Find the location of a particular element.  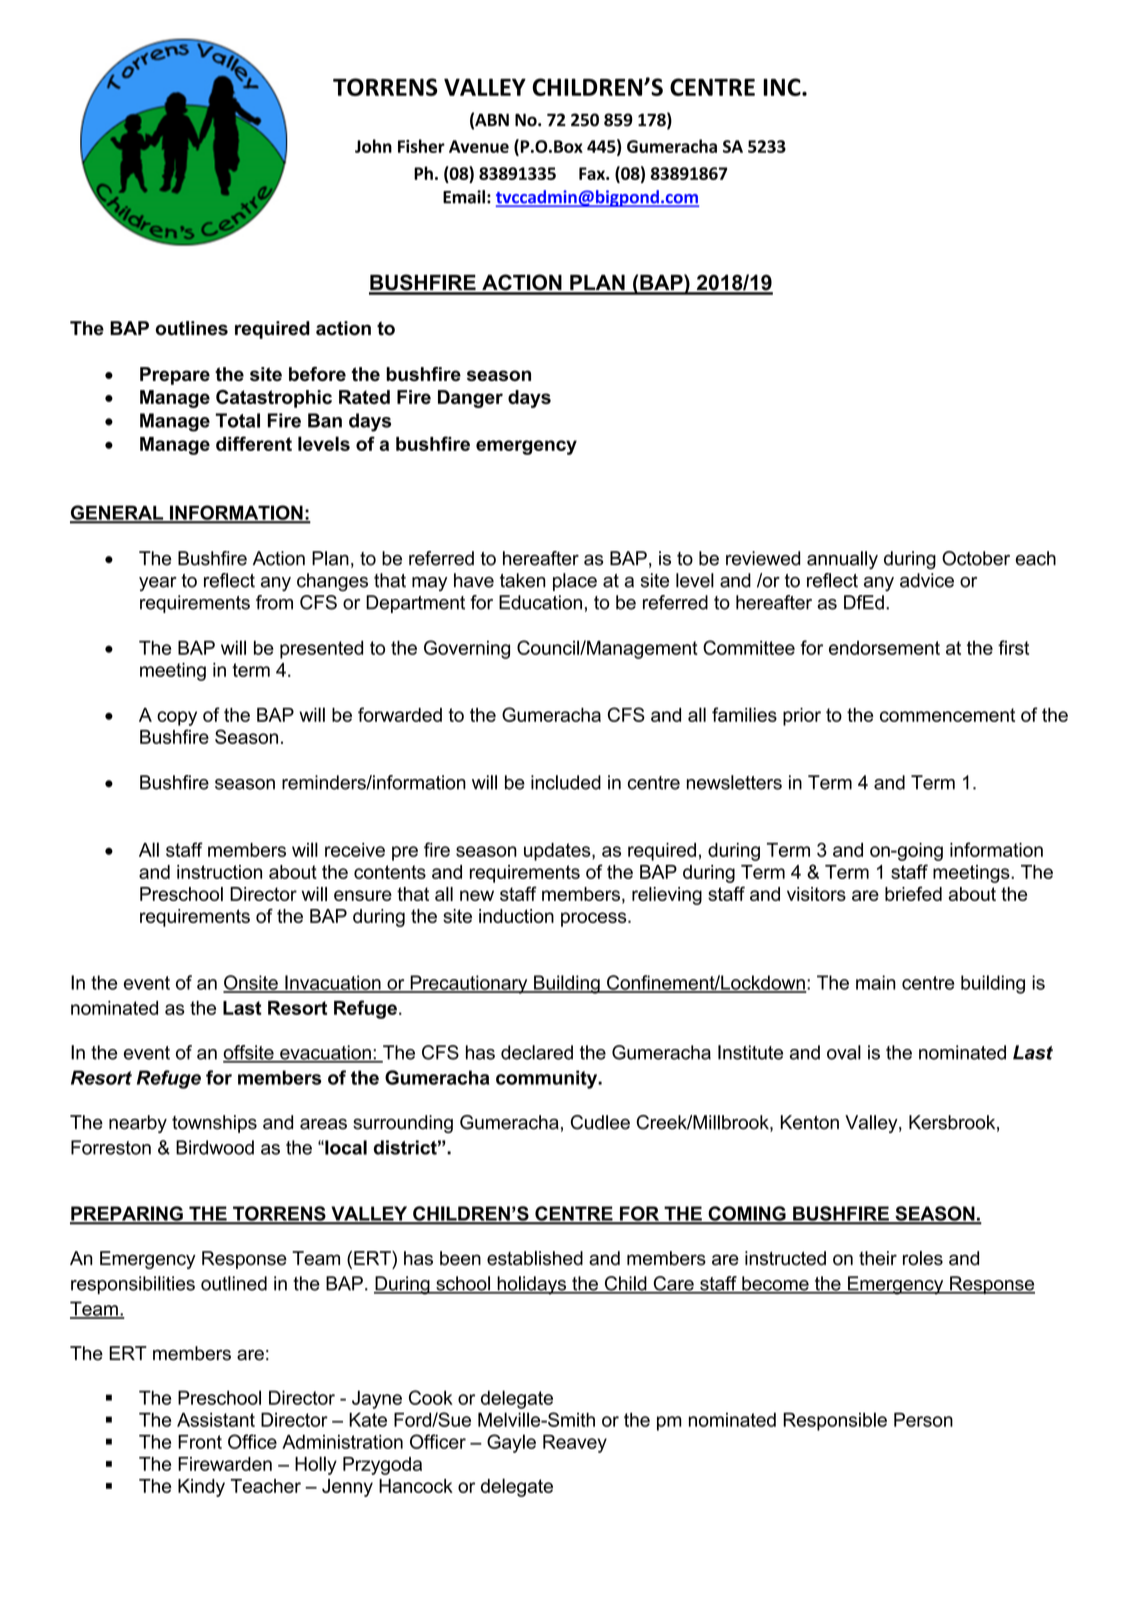

annually is located at coordinates (842, 560).
